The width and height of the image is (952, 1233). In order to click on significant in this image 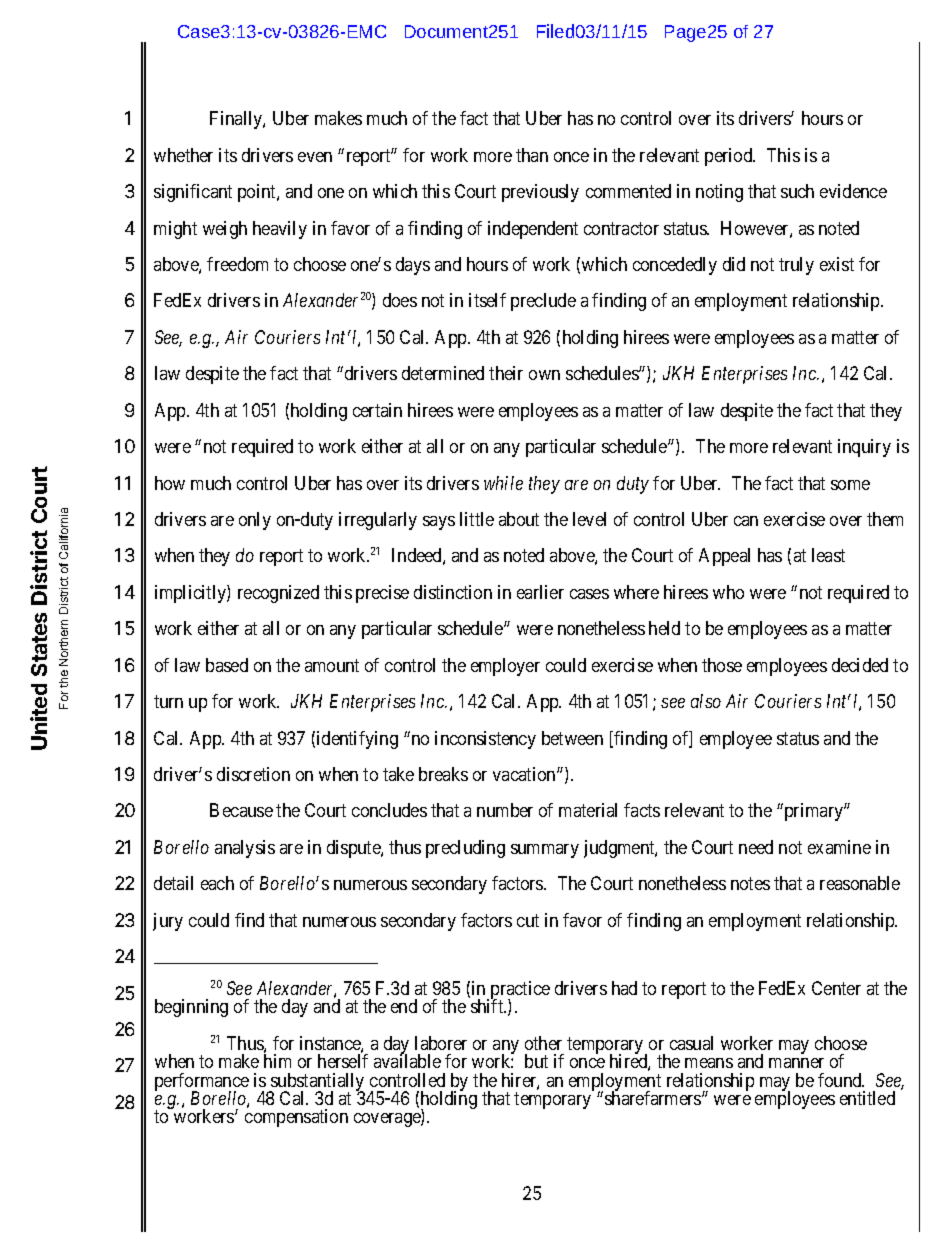, I will do `click(193, 193)`.
